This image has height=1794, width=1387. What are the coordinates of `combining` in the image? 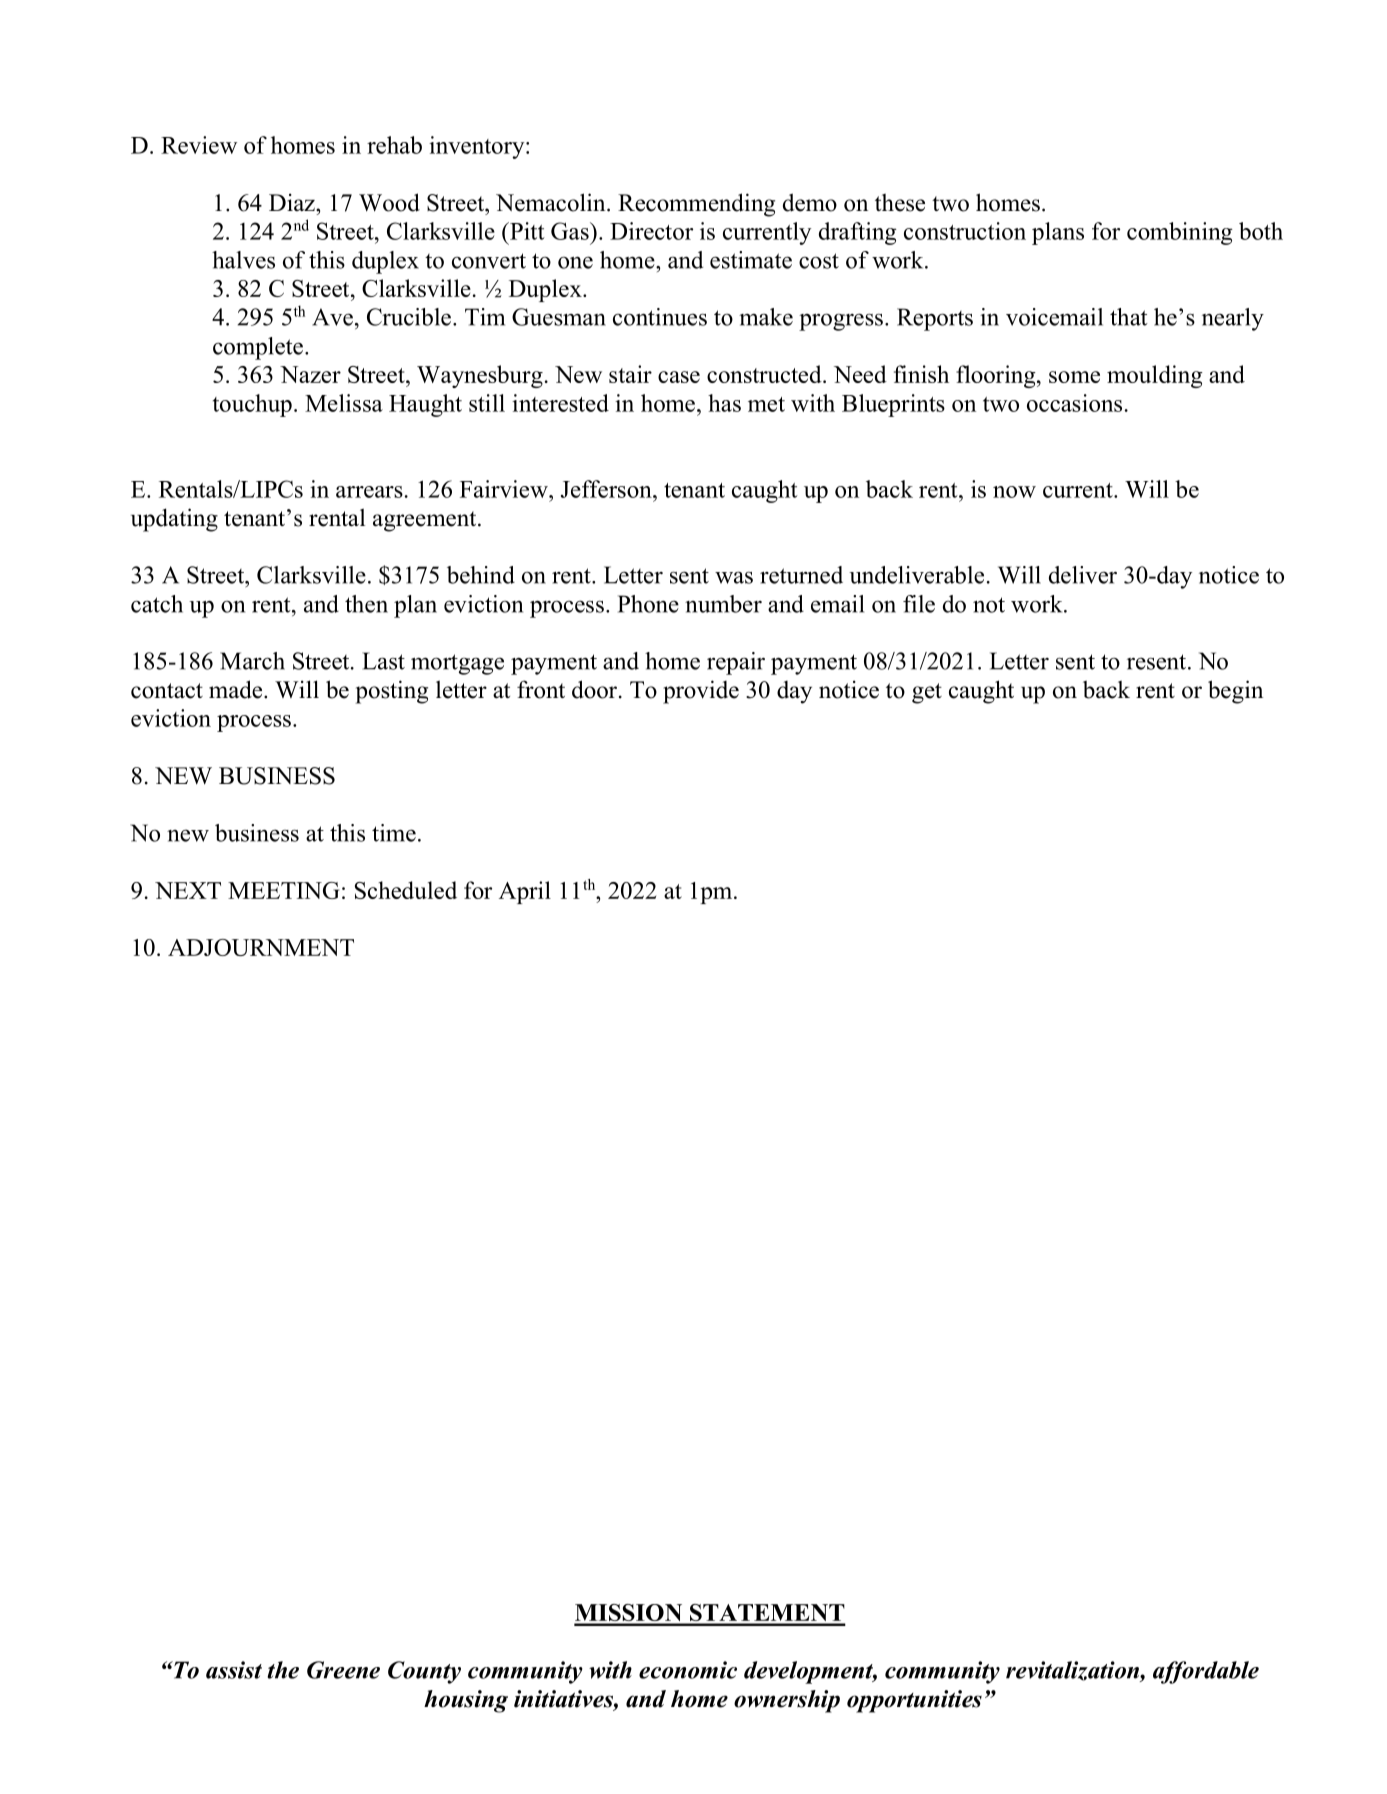 It's located at (1180, 233).
